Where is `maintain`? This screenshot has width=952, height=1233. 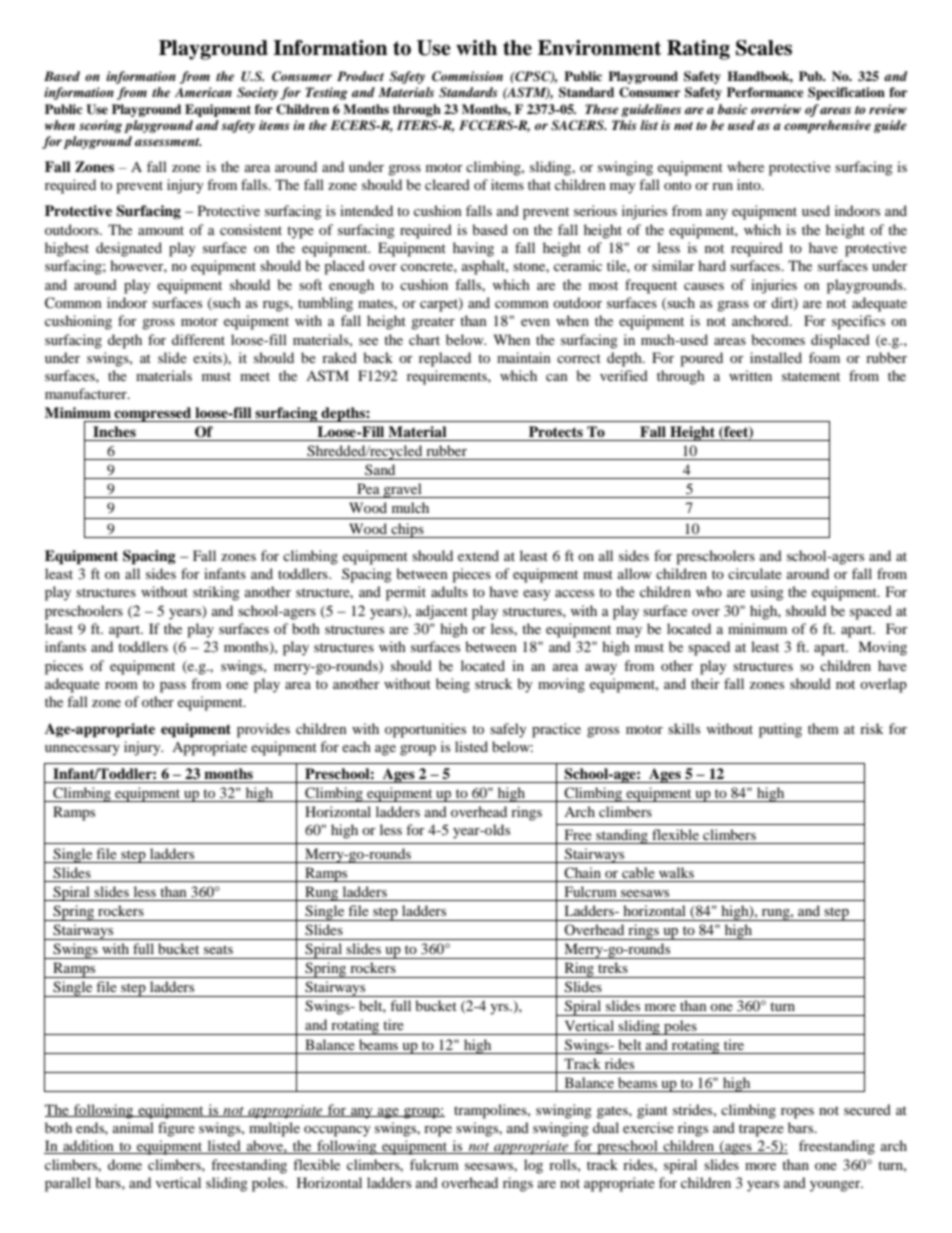 maintain is located at coordinates (524, 357).
